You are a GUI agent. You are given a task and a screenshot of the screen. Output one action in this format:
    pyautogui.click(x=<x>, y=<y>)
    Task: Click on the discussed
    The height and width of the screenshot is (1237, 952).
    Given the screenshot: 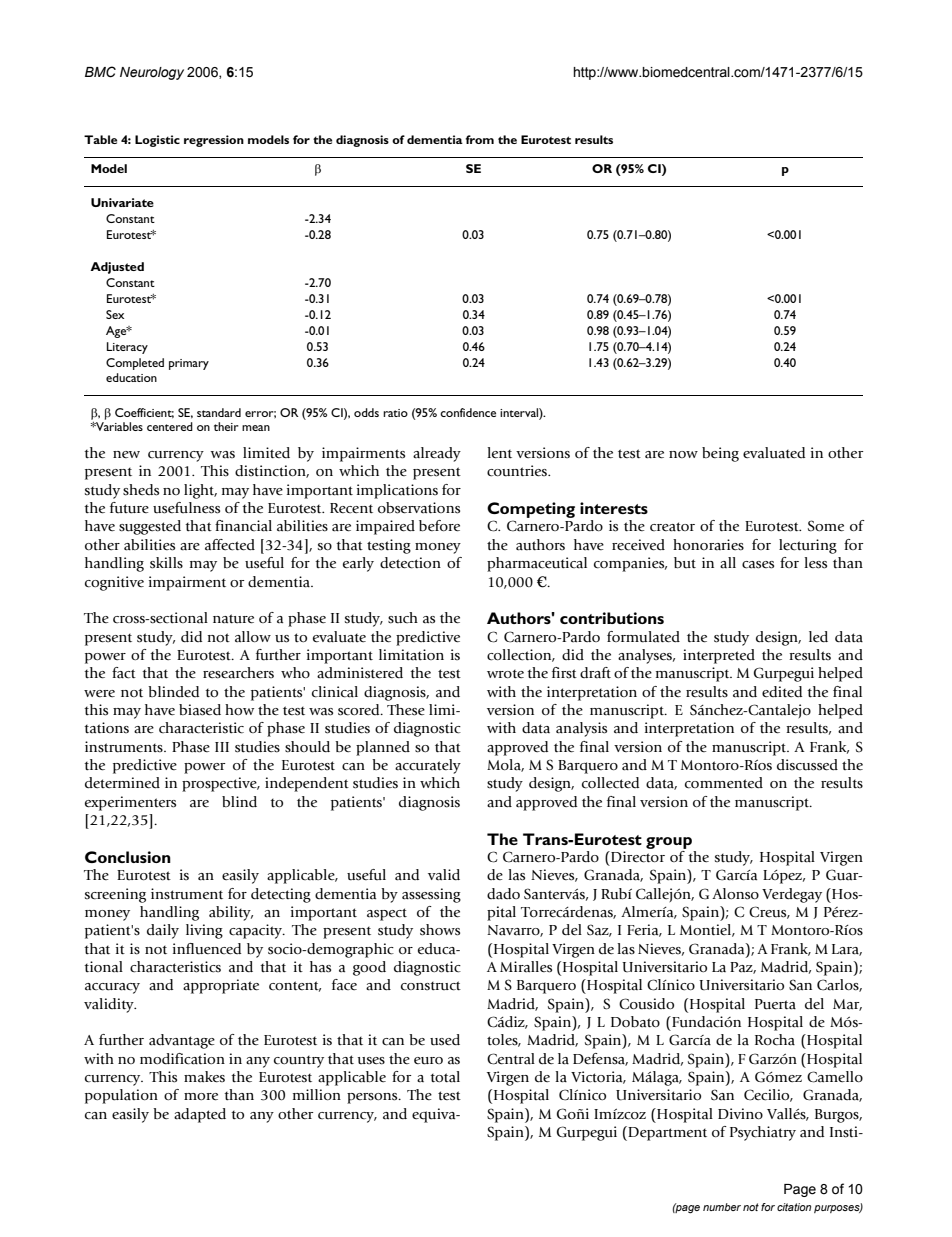 What is the action you would take?
    pyautogui.click(x=807, y=765)
